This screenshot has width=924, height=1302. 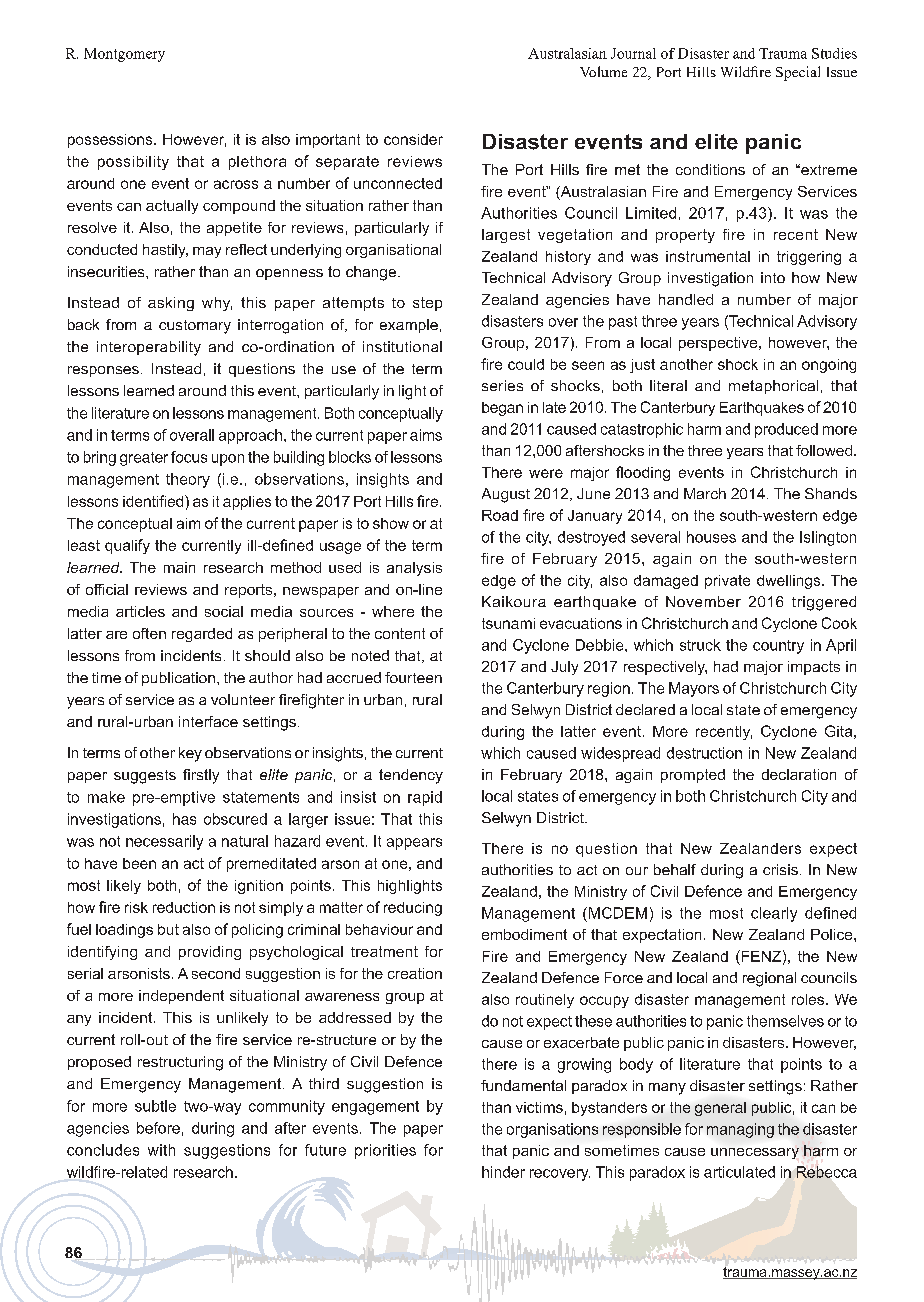 What do you see at coordinates (124, 55) in the screenshot?
I see `Montgomery` at bounding box center [124, 55].
